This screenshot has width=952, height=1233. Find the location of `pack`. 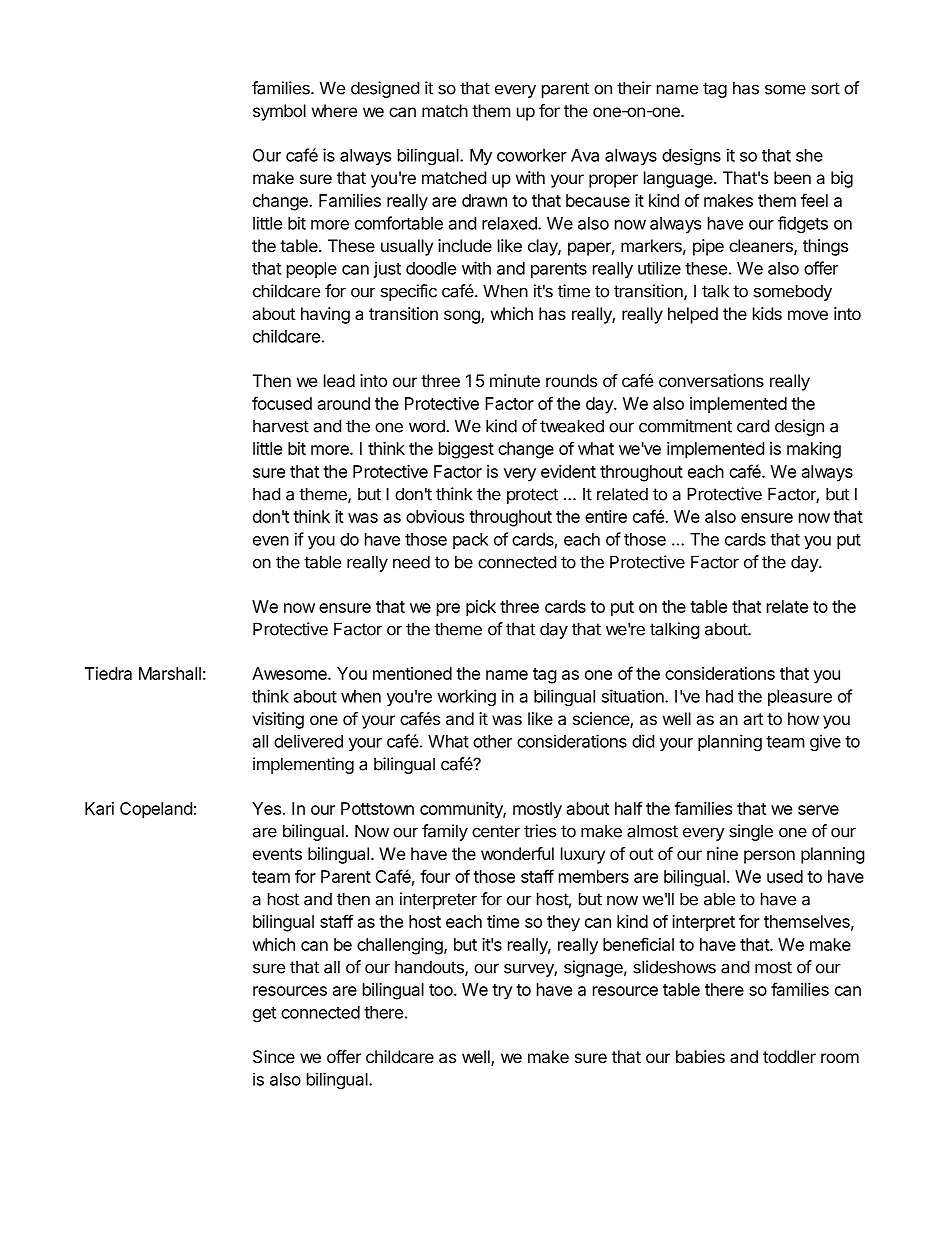

pack is located at coordinates (470, 541).
